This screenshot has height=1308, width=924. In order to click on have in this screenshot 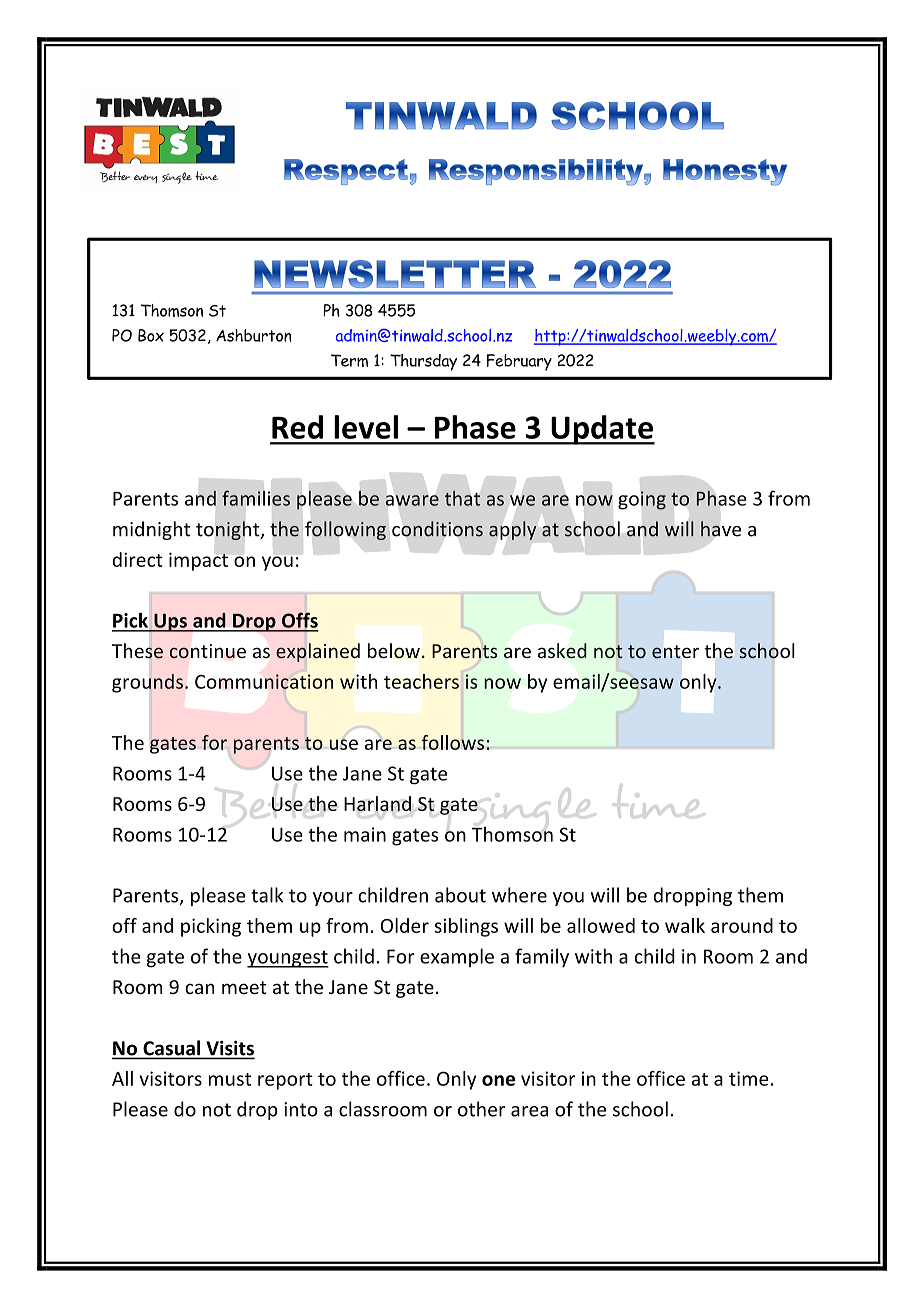, I will do `click(721, 529)`.
